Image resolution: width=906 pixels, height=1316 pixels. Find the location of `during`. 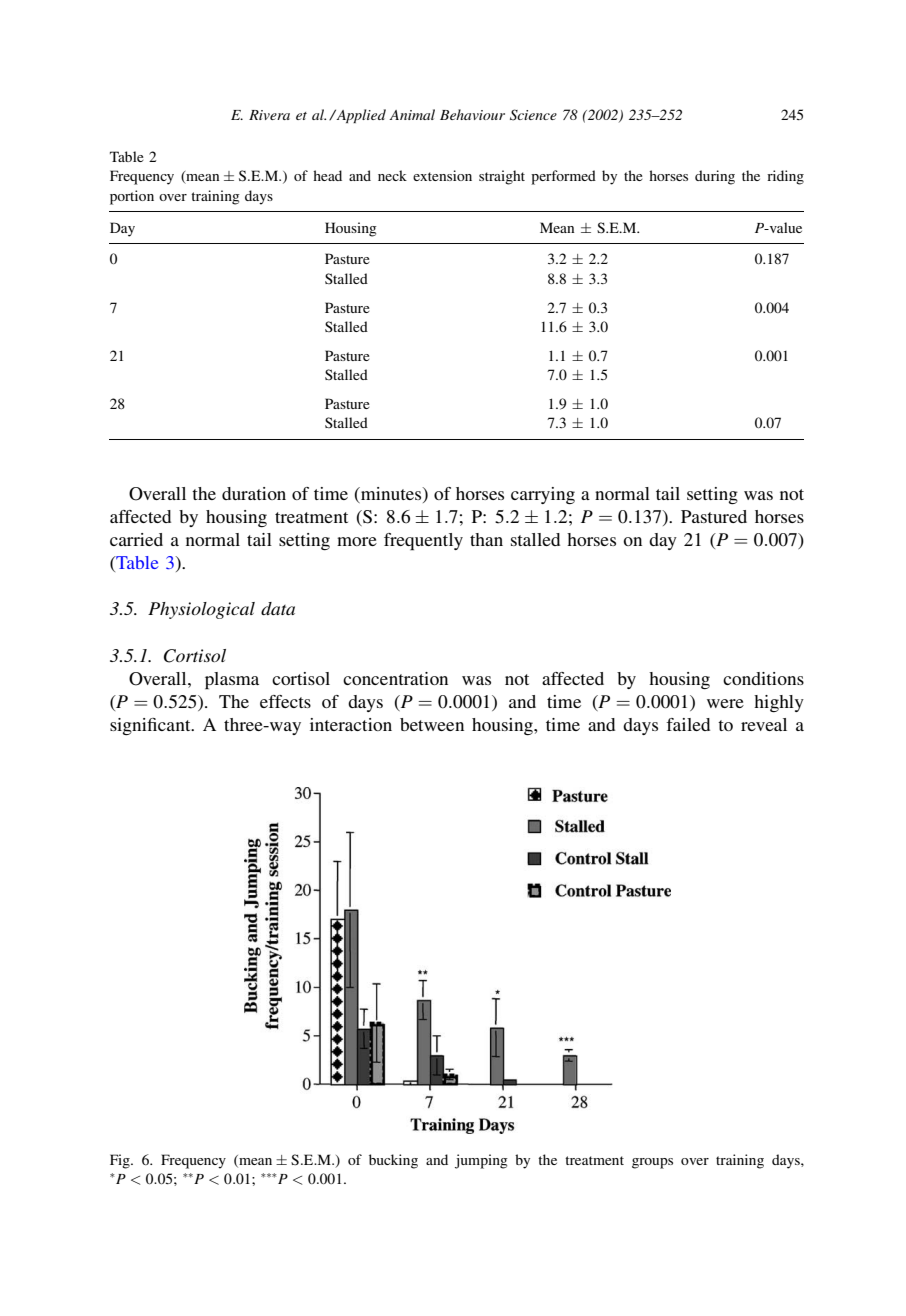

during is located at coordinates (715, 177).
